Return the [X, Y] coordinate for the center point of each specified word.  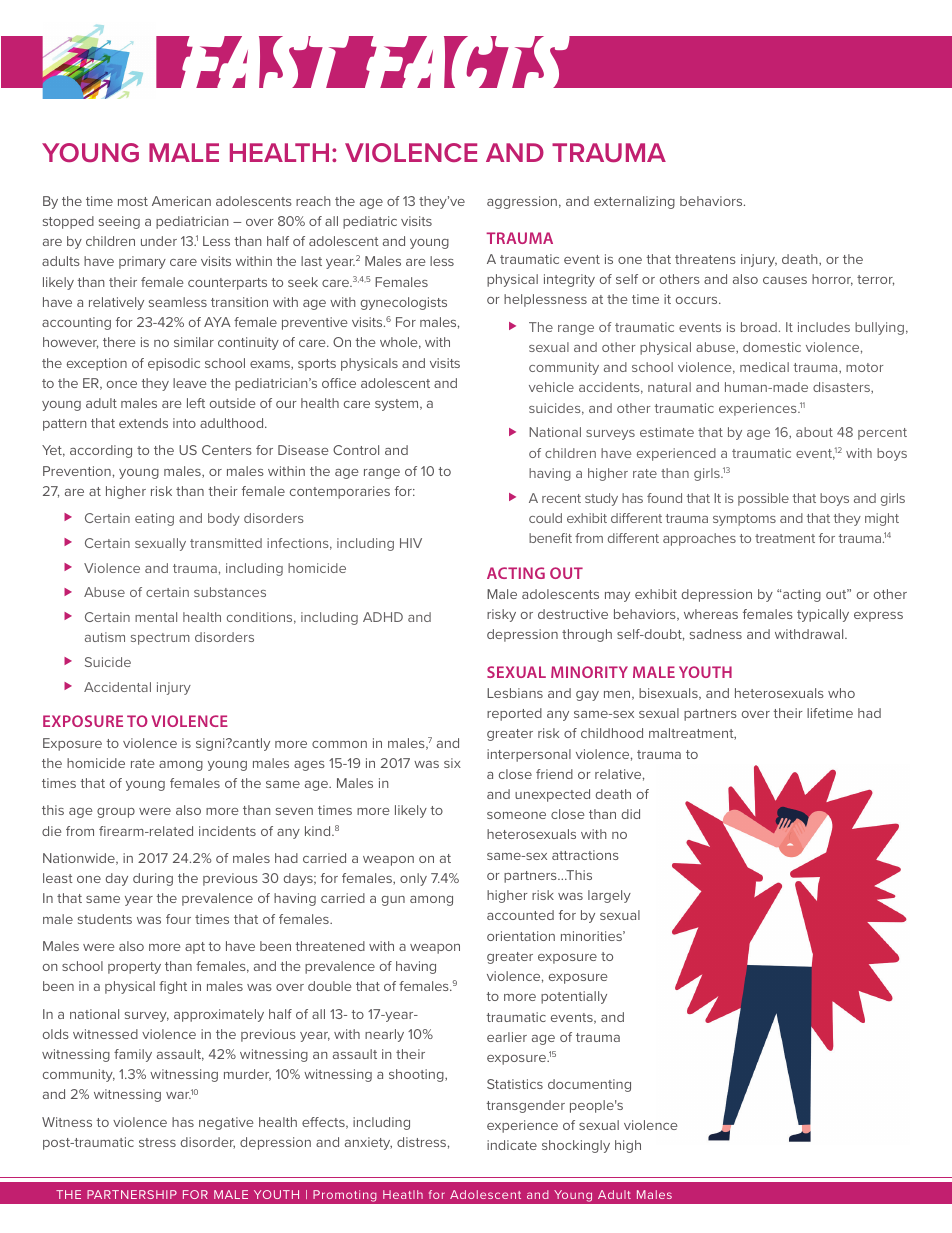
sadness [716, 634]
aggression [522, 202]
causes [785, 280]
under [159, 241]
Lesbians [515, 693]
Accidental [117, 687]
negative [226, 1123]
